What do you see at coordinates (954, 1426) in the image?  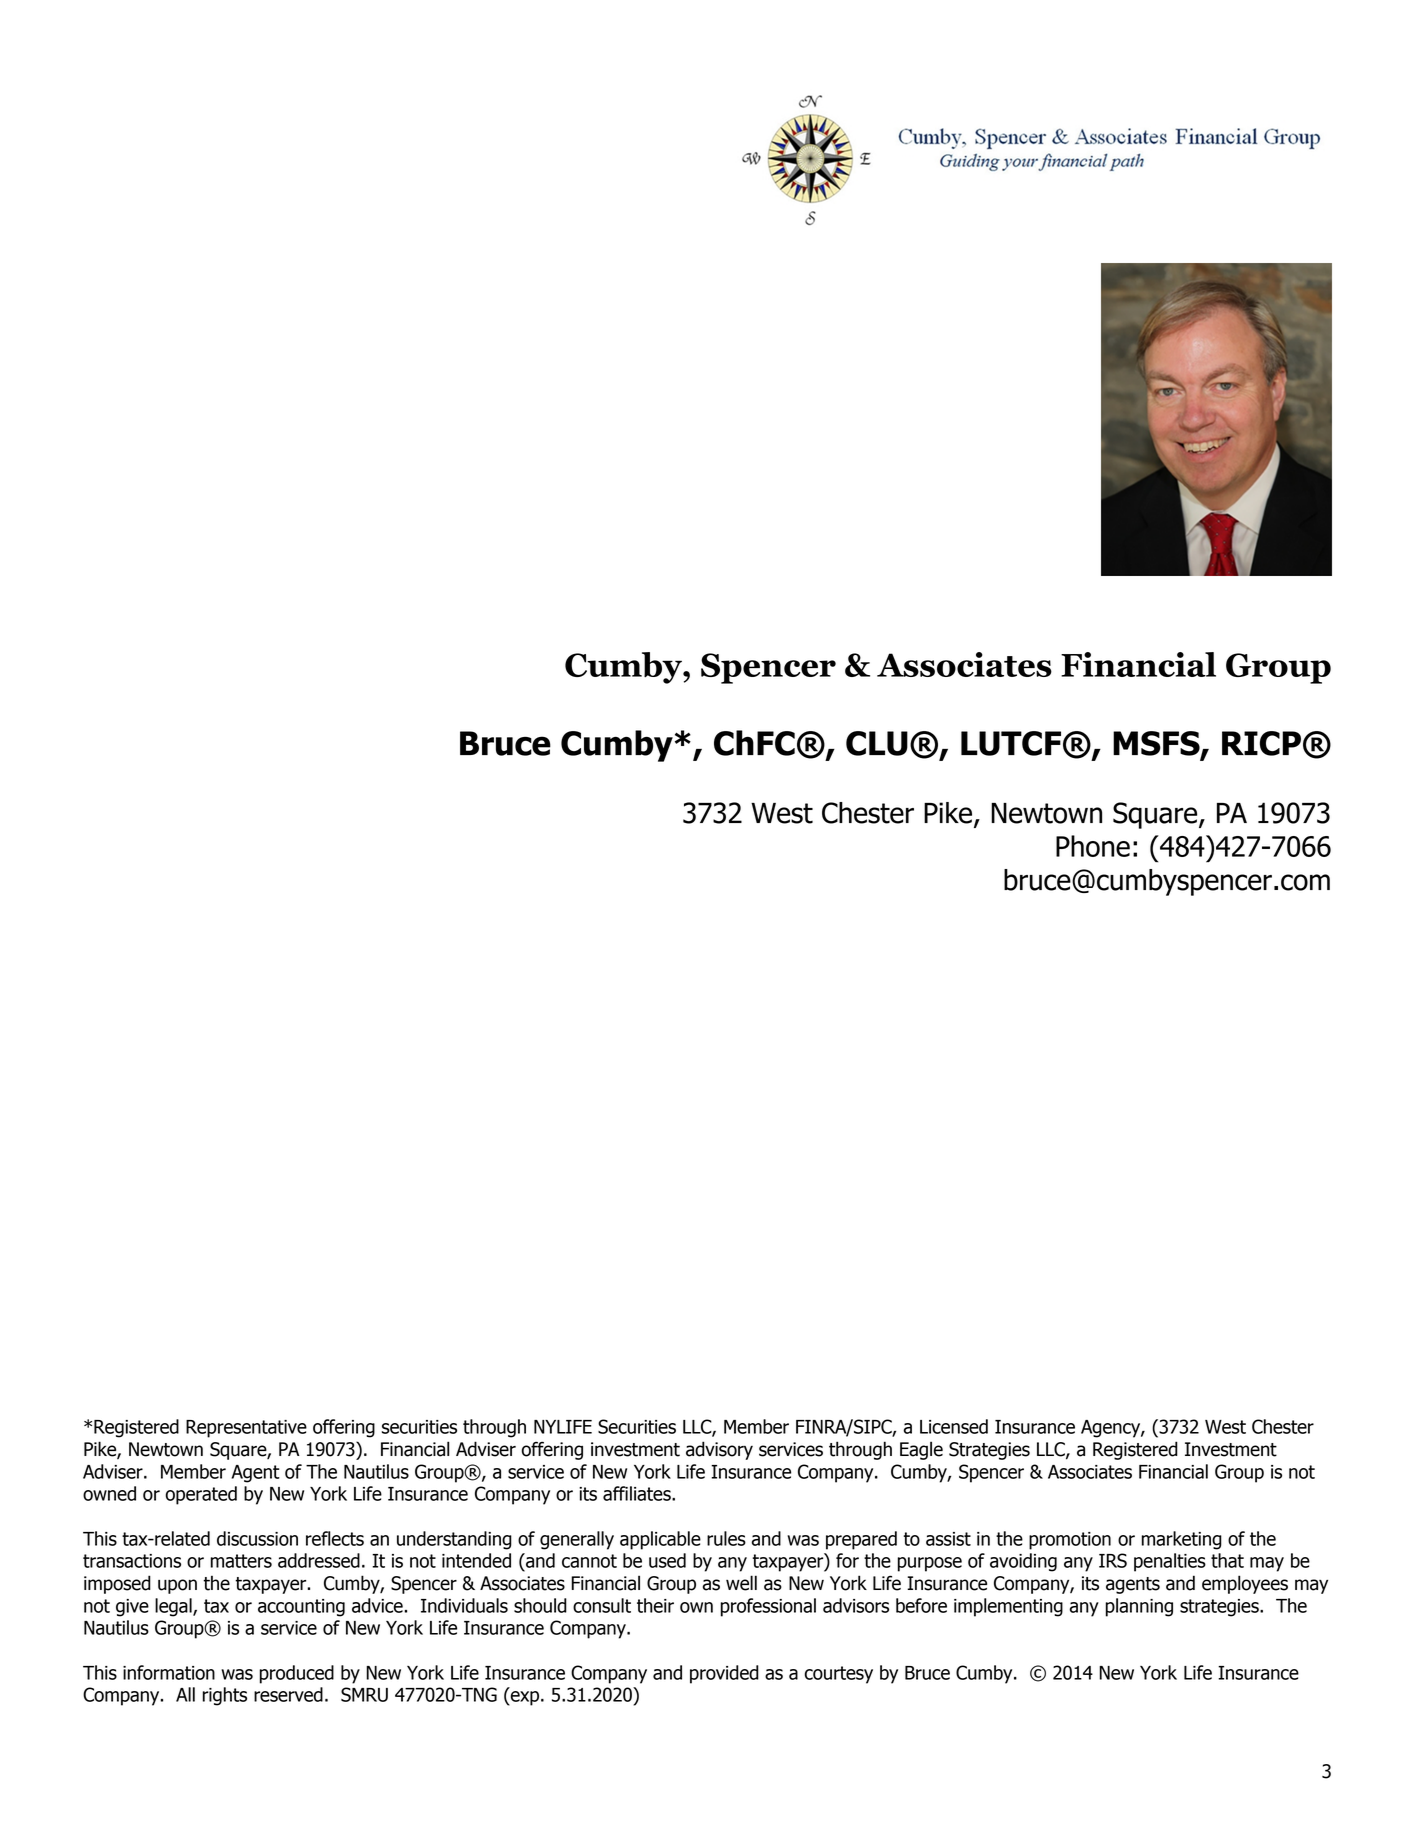 I see `Licensed` at bounding box center [954, 1426].
